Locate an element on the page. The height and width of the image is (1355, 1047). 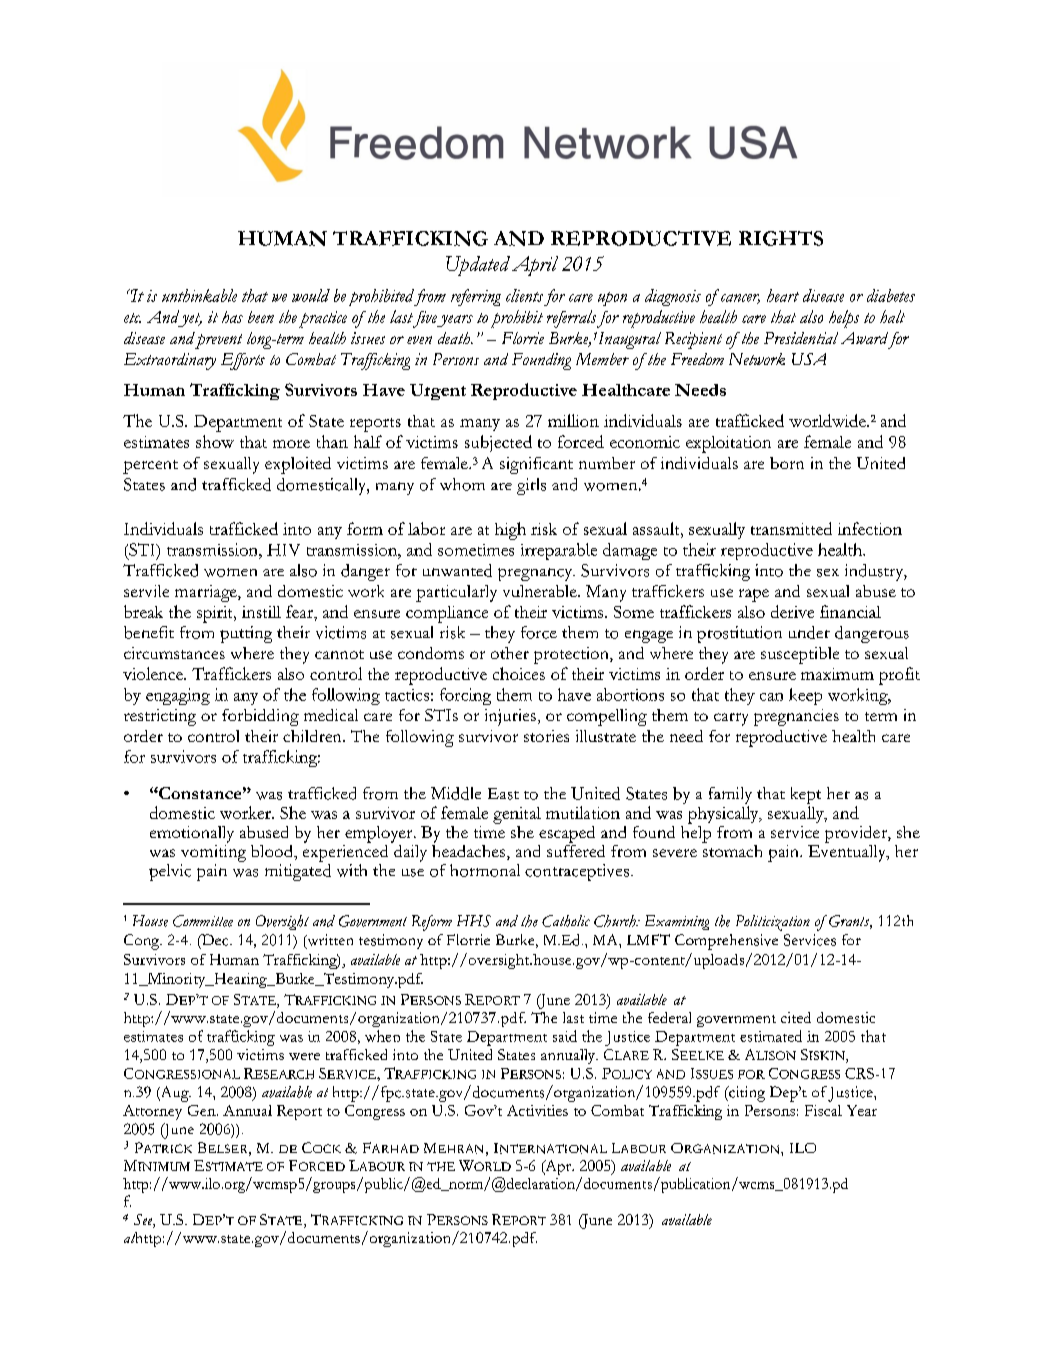
Politicization is located at coordinates (773, 923).
